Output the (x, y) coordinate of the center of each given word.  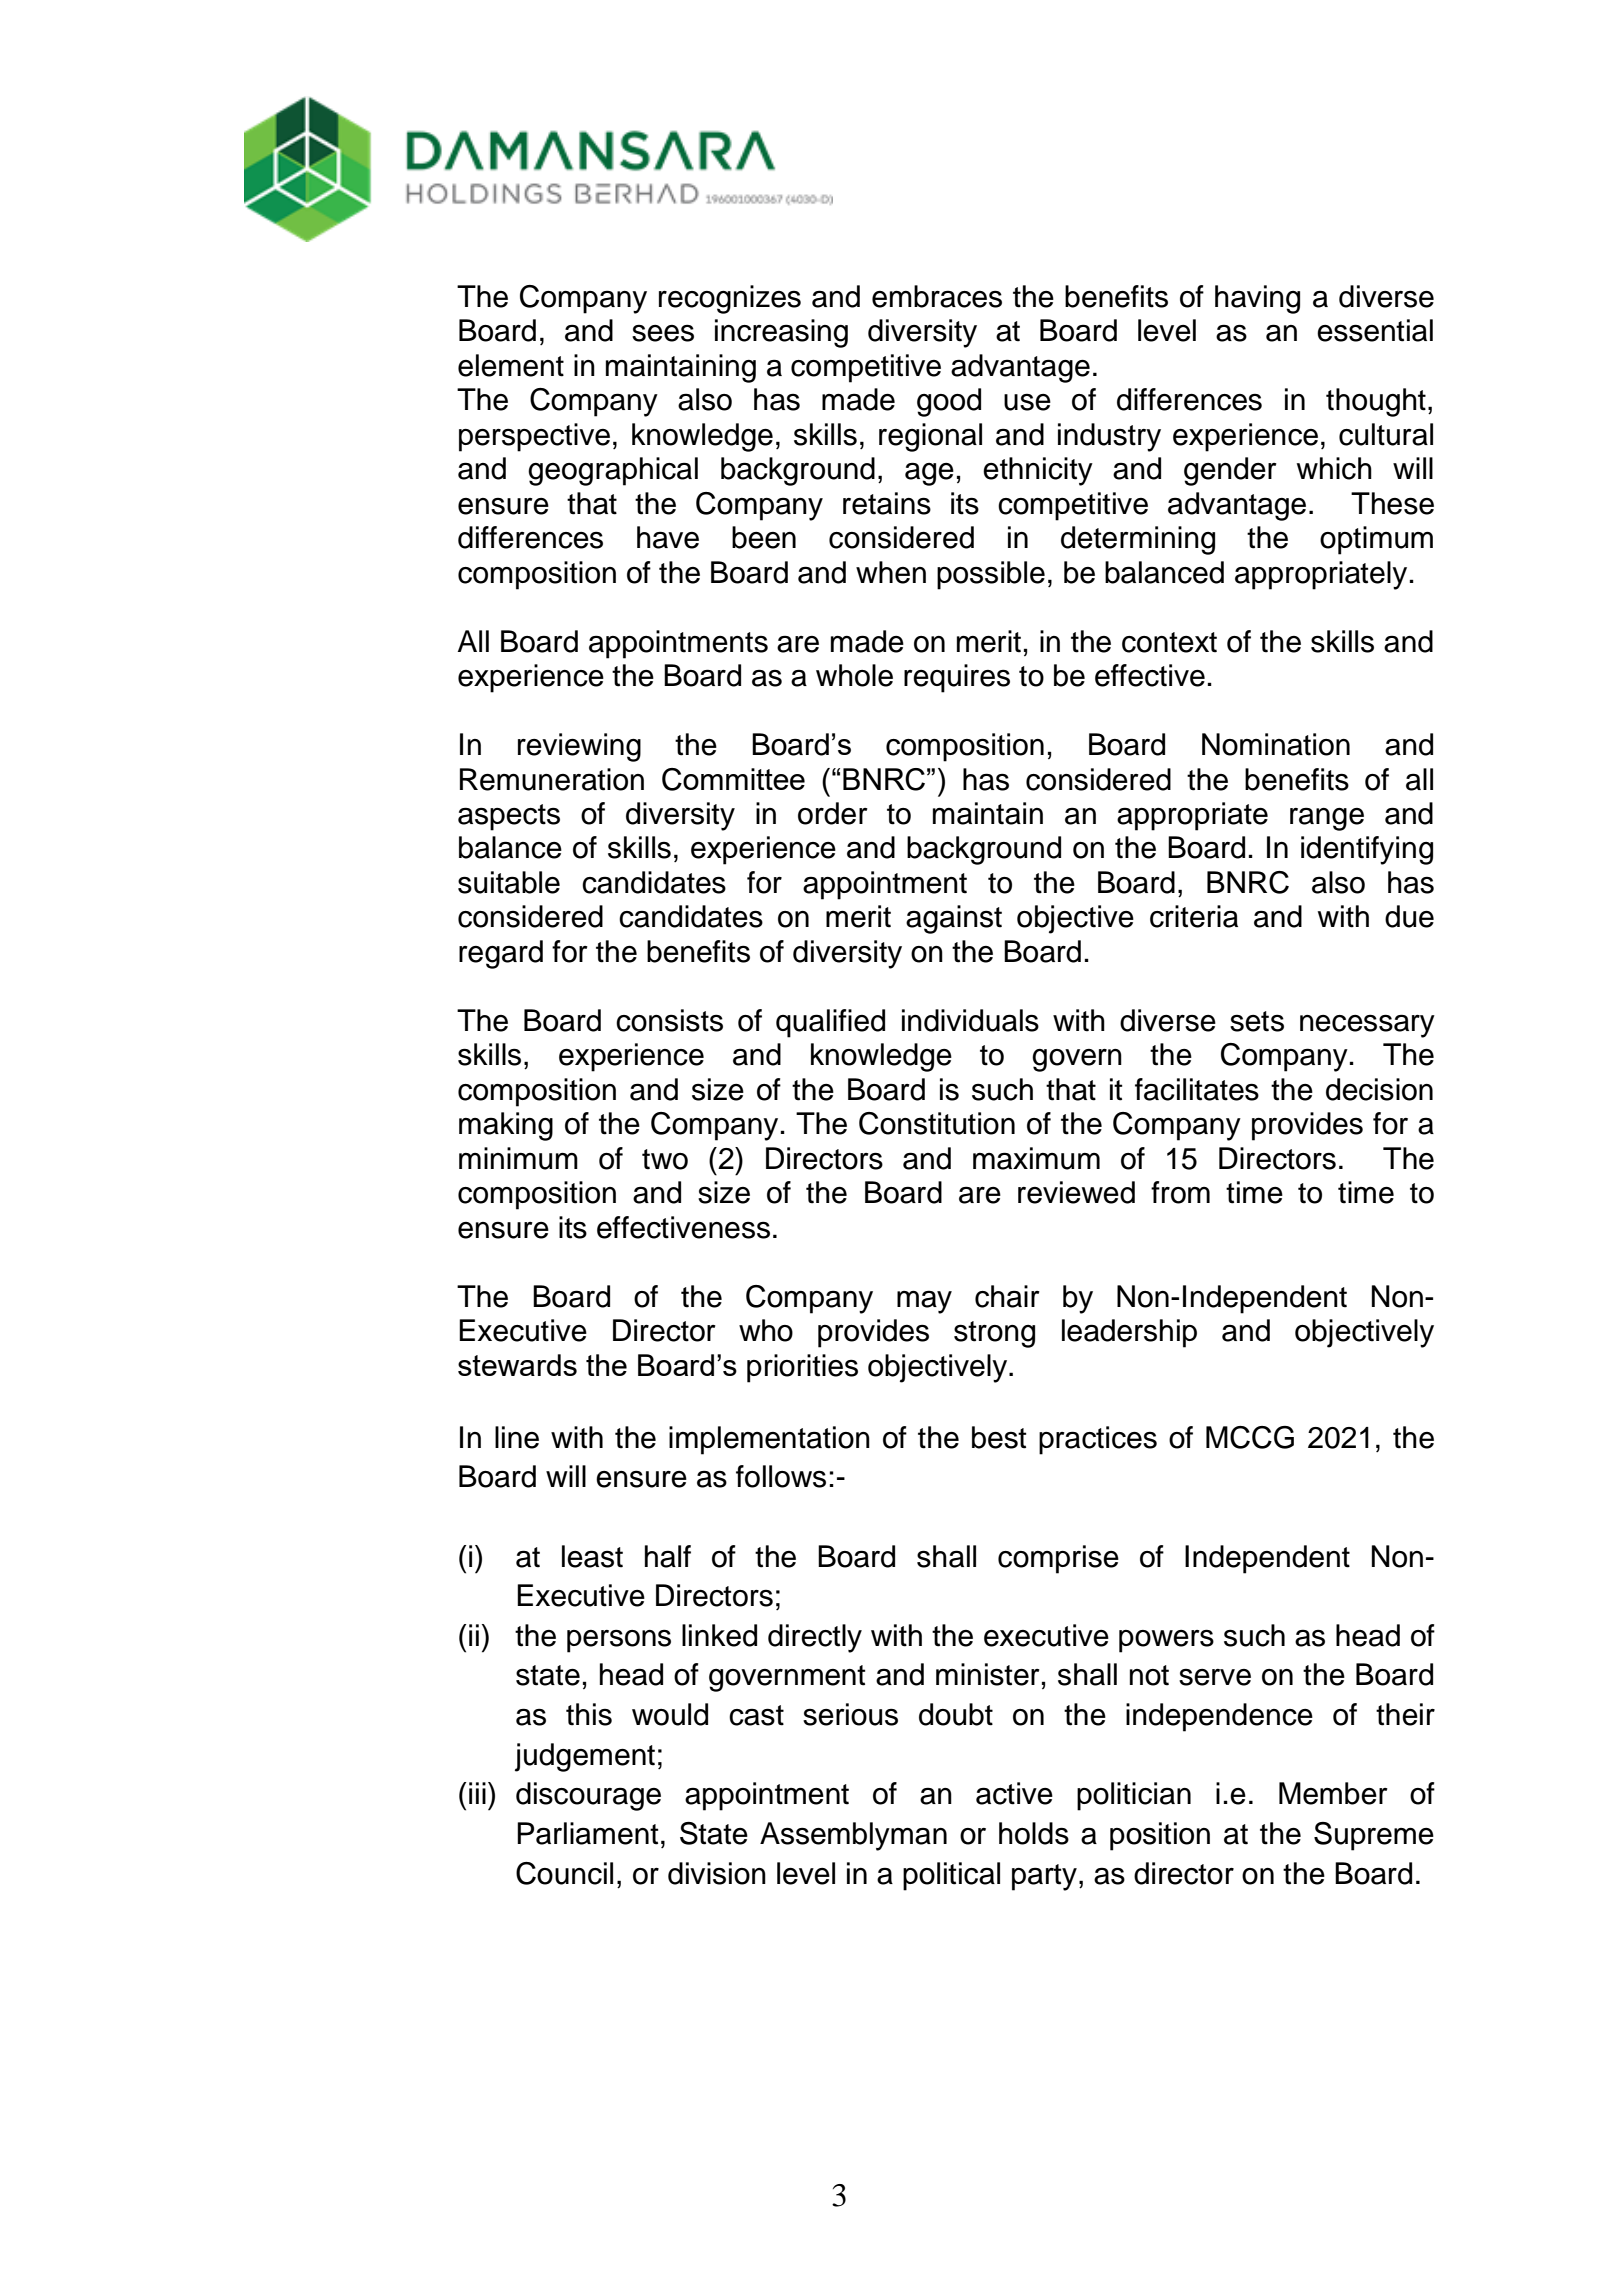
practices (1098, 1440)
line (517, 1437)
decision (1379, 1089)
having (1257, 299)
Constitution (937, 1123)
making (506, 1126)
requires (957, 678)
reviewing (579, 747)
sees (663, 333)
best (999, 1437)
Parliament (587, 1833)
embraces (937, 296)
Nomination (1276, 744)
